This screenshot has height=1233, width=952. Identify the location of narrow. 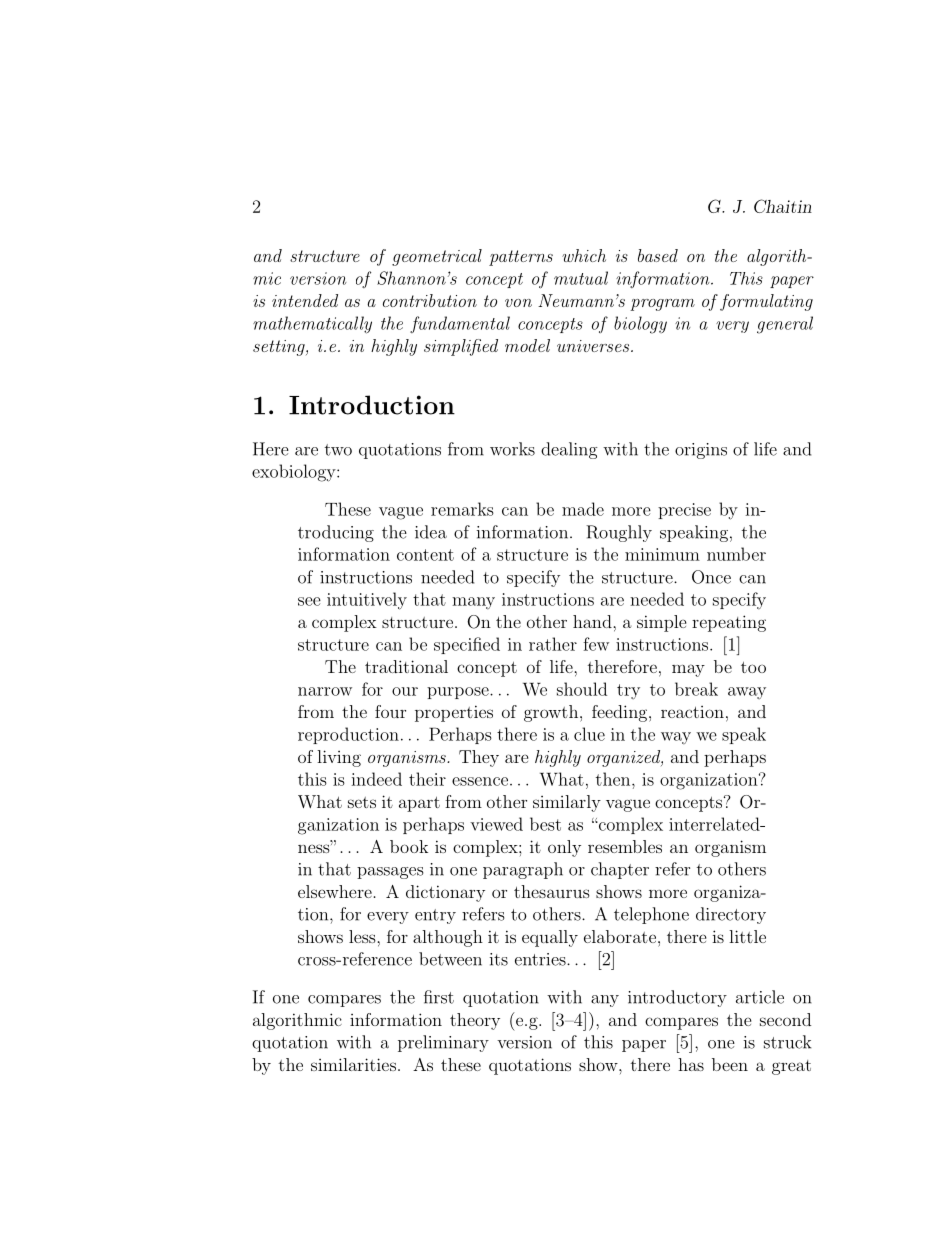
(325, 691).
